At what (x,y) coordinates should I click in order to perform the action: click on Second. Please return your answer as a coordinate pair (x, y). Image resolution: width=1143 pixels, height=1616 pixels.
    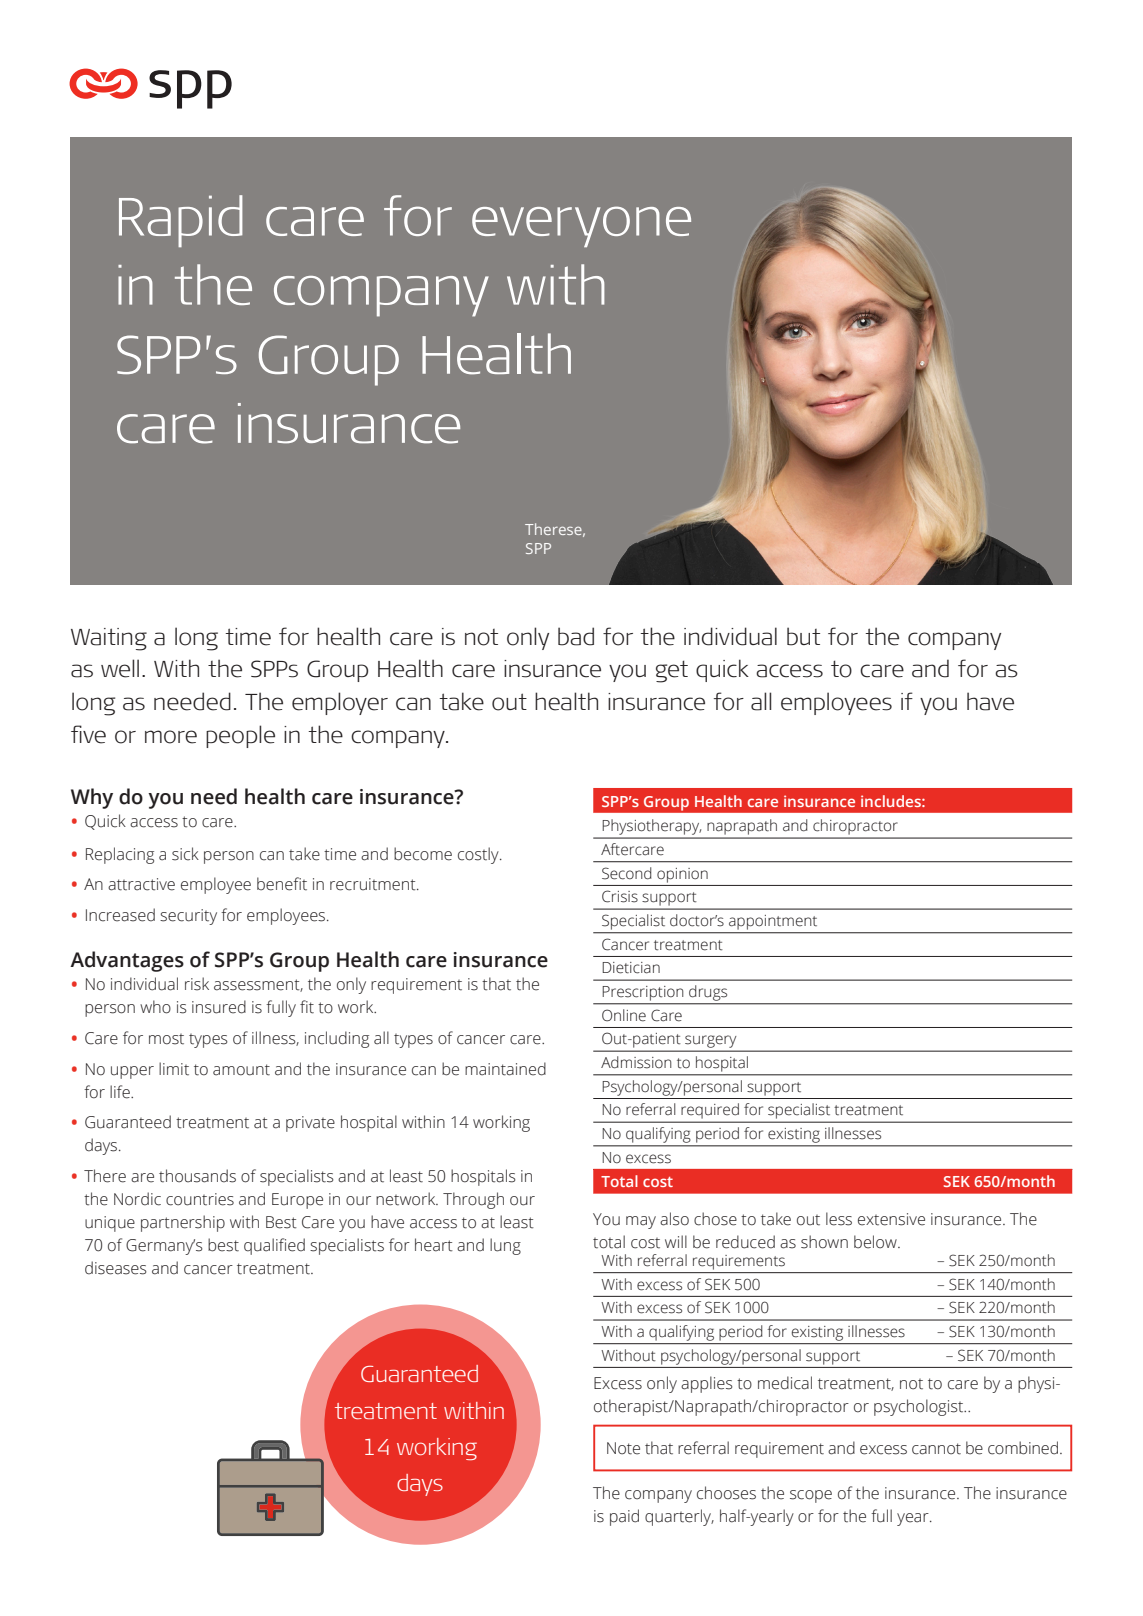
    Looking at the image, I should click on (627, 873).
